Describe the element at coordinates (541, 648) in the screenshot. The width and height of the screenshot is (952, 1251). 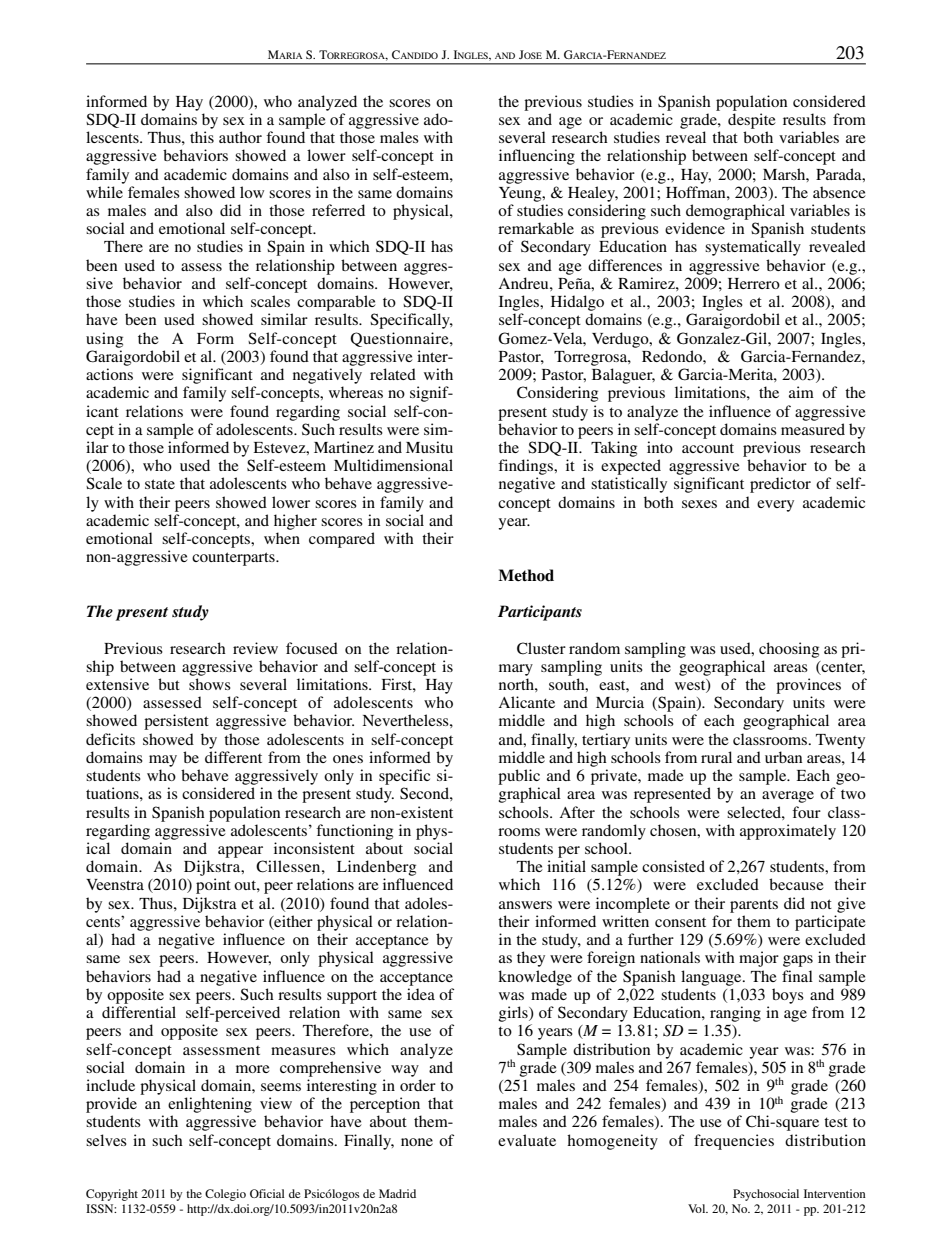
I see `Cluster` at that location.
